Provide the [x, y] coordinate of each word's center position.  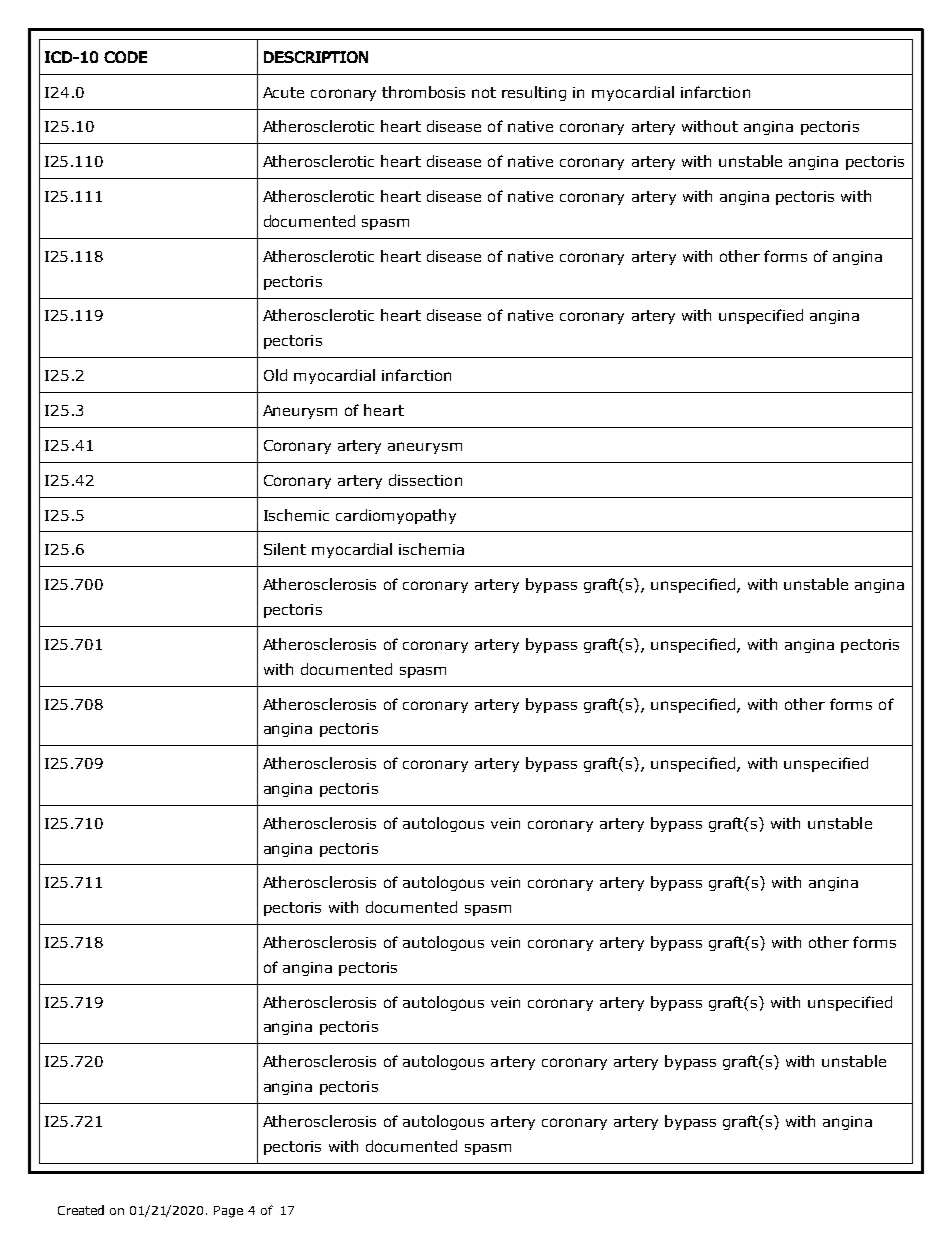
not [484, 92]
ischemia [431, 549]
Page [228, 1212]
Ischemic [296, 515]
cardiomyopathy [396, 516]
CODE [125, 57]
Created [81, 1210]
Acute [283, 92]
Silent [285, 549]
